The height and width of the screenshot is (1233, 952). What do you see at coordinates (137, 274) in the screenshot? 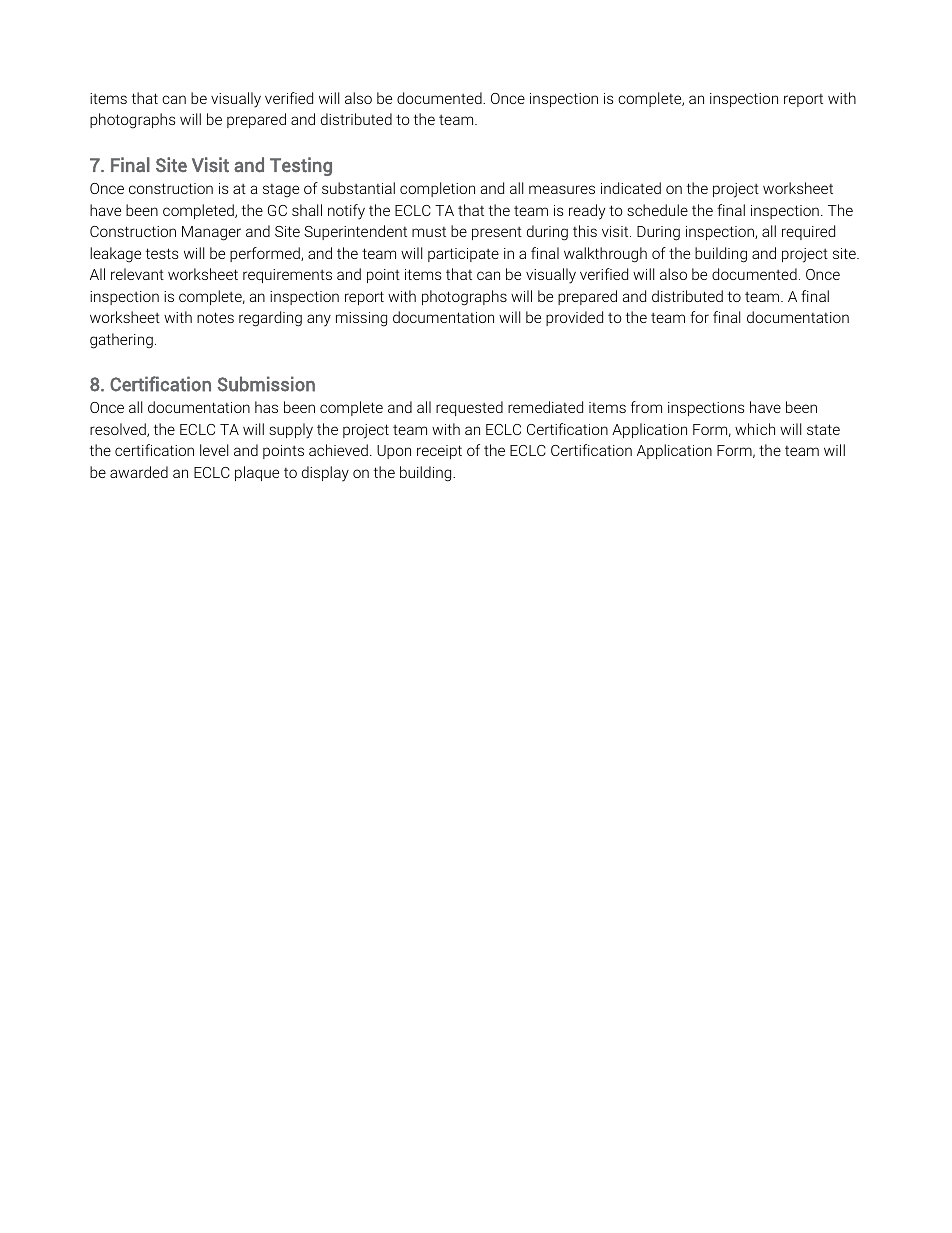
I see `relevant` at bounding box center [137, 274].
